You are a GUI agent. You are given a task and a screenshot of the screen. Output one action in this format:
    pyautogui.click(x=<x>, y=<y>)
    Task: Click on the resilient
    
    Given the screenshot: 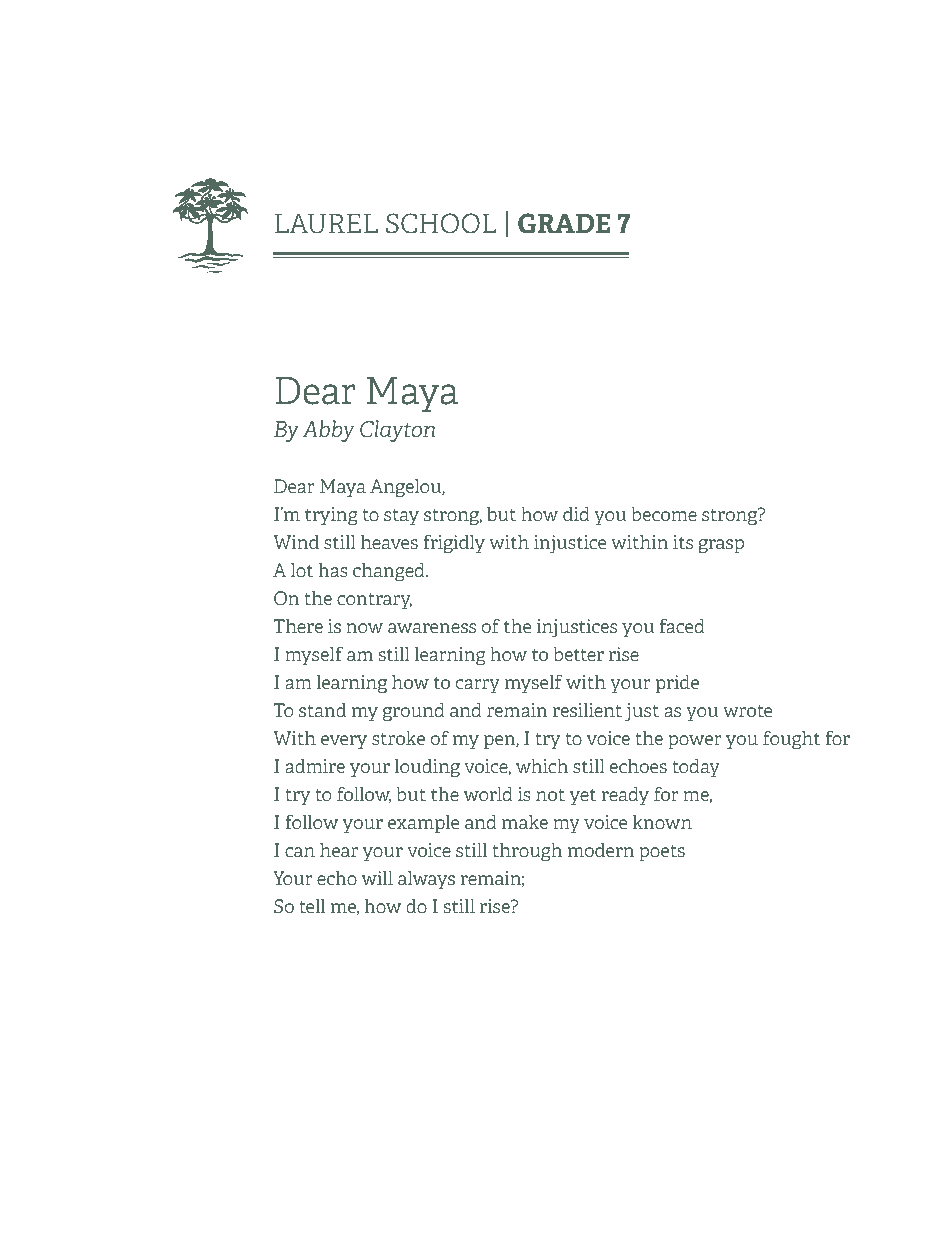 What is the action you would take?
    pyautogui.click(x=587, y=710)
